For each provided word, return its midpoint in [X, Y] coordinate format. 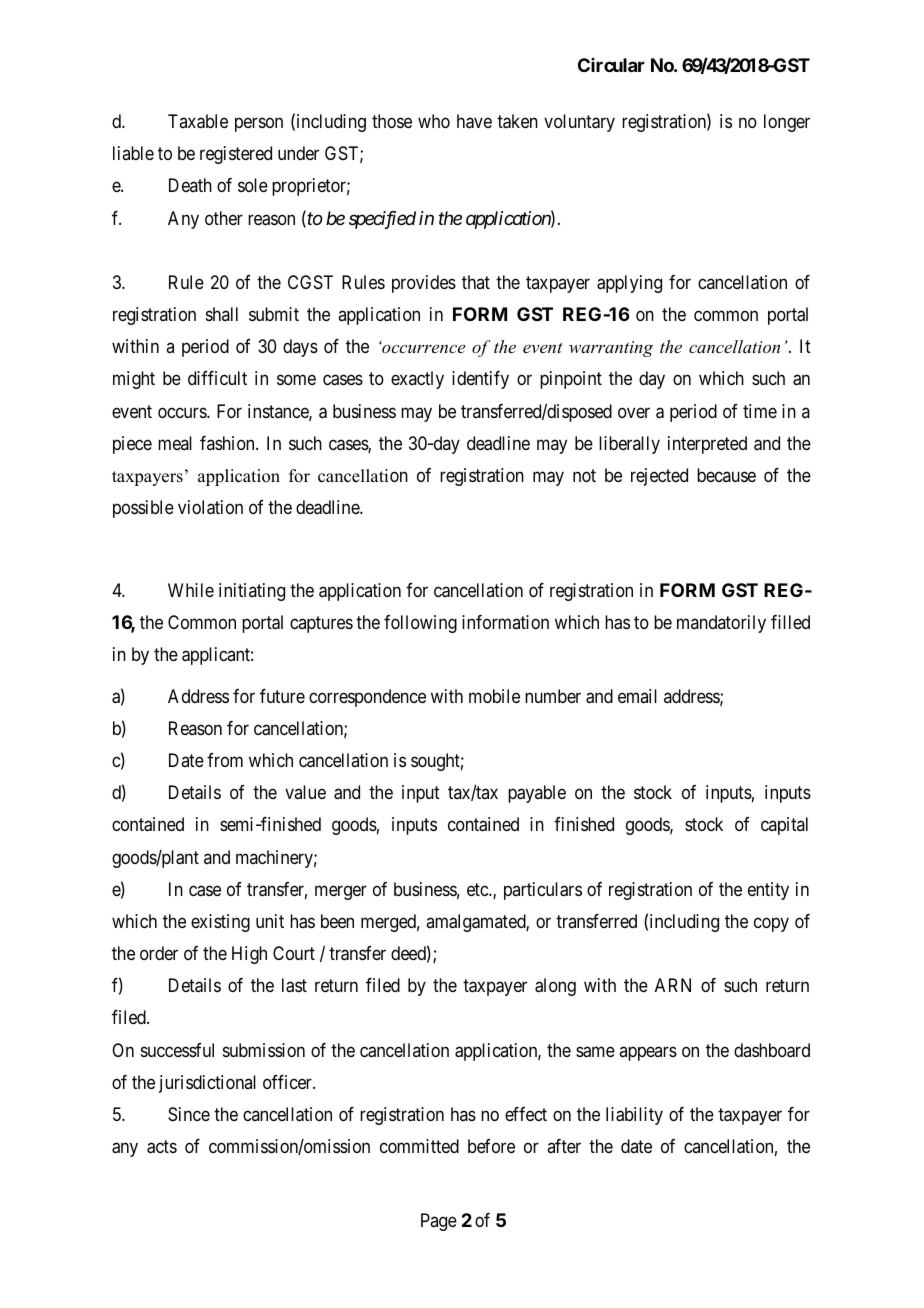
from [225, 760]
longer [787, 123]
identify [480, 380]
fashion [228, 443]
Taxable [198, 121]
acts [162, 1147]
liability [634, 1116]
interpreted [707, 445]
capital [784, 826]
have [474, 121]
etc [478, 889]
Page [439, 1222]
